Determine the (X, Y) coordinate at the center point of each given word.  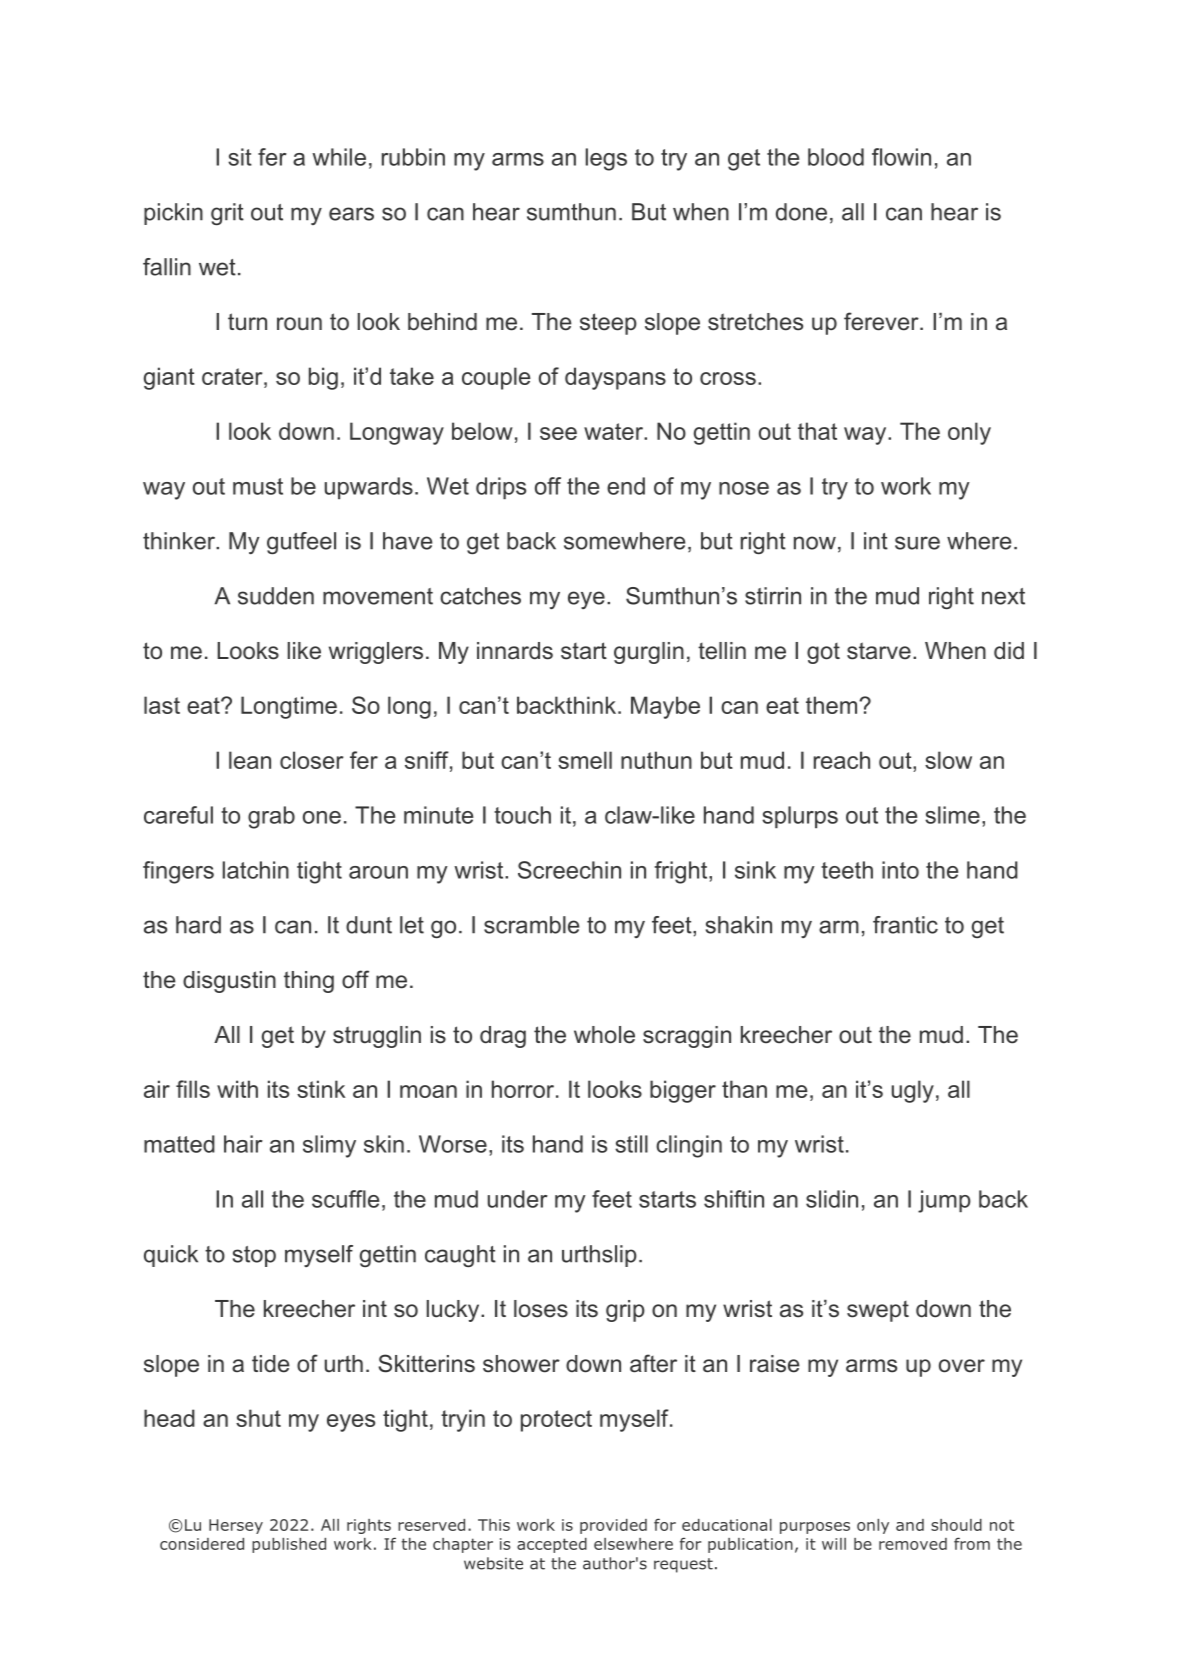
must (258, 486)
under (518, 1199)
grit (227, 214)
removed (913, 1544)
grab (271, 817)
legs (606, 159)
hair (243, 1144)
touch (522, 815)
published (289, 1545)
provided (613, 1526)
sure (917, 543)
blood (836, 157)
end (626, 486)
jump (944, 1201)
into (900, 870)
